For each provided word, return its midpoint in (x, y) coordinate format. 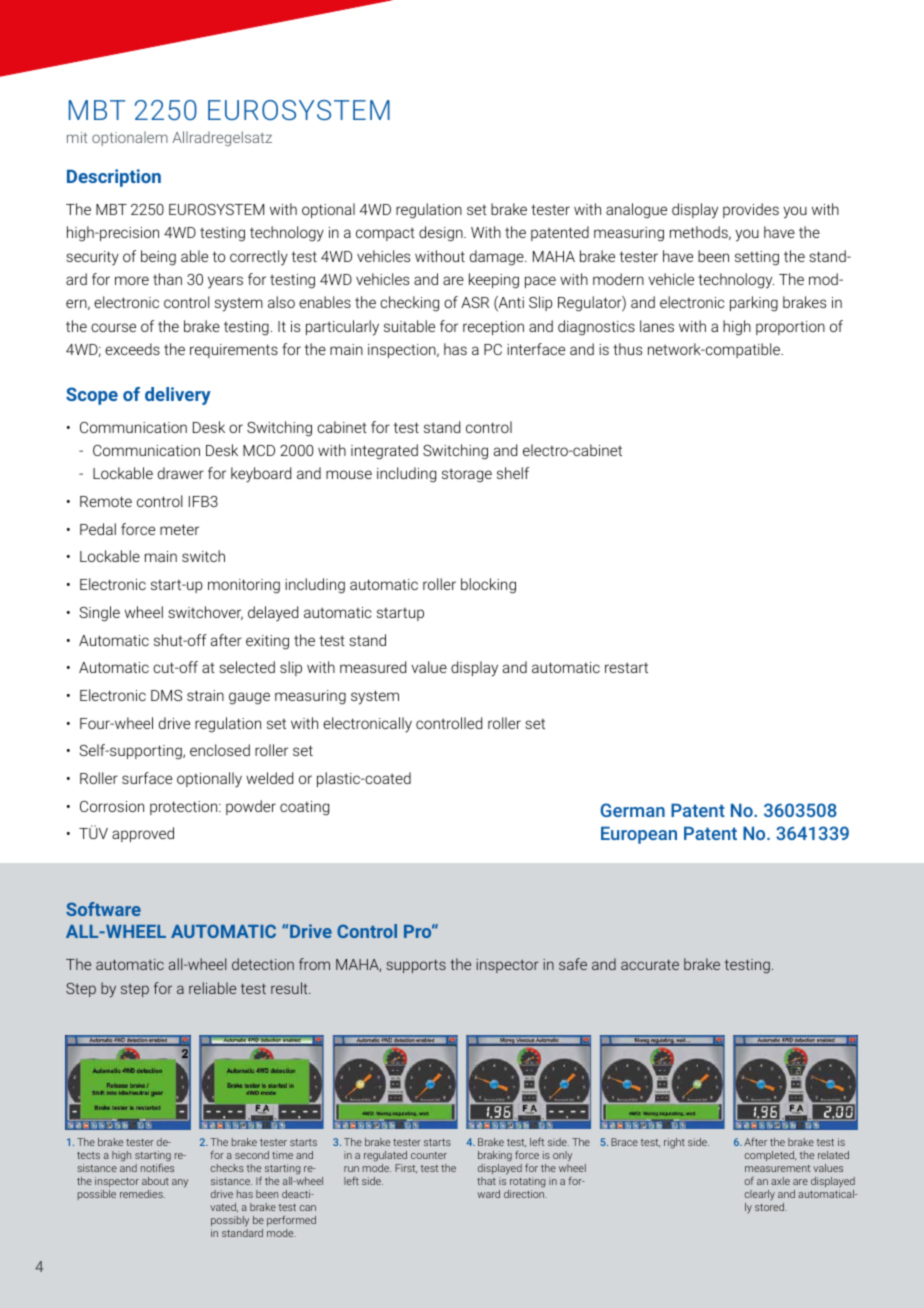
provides (751, 210)
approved (143, 834)
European (639, 835)
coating (304, 808)
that (486, 1181)
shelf (513, 473)
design (442, 234)
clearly (760, 1195)
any (180, 1183)
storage (467, 476)
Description (114, 178)
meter (179, 529)
